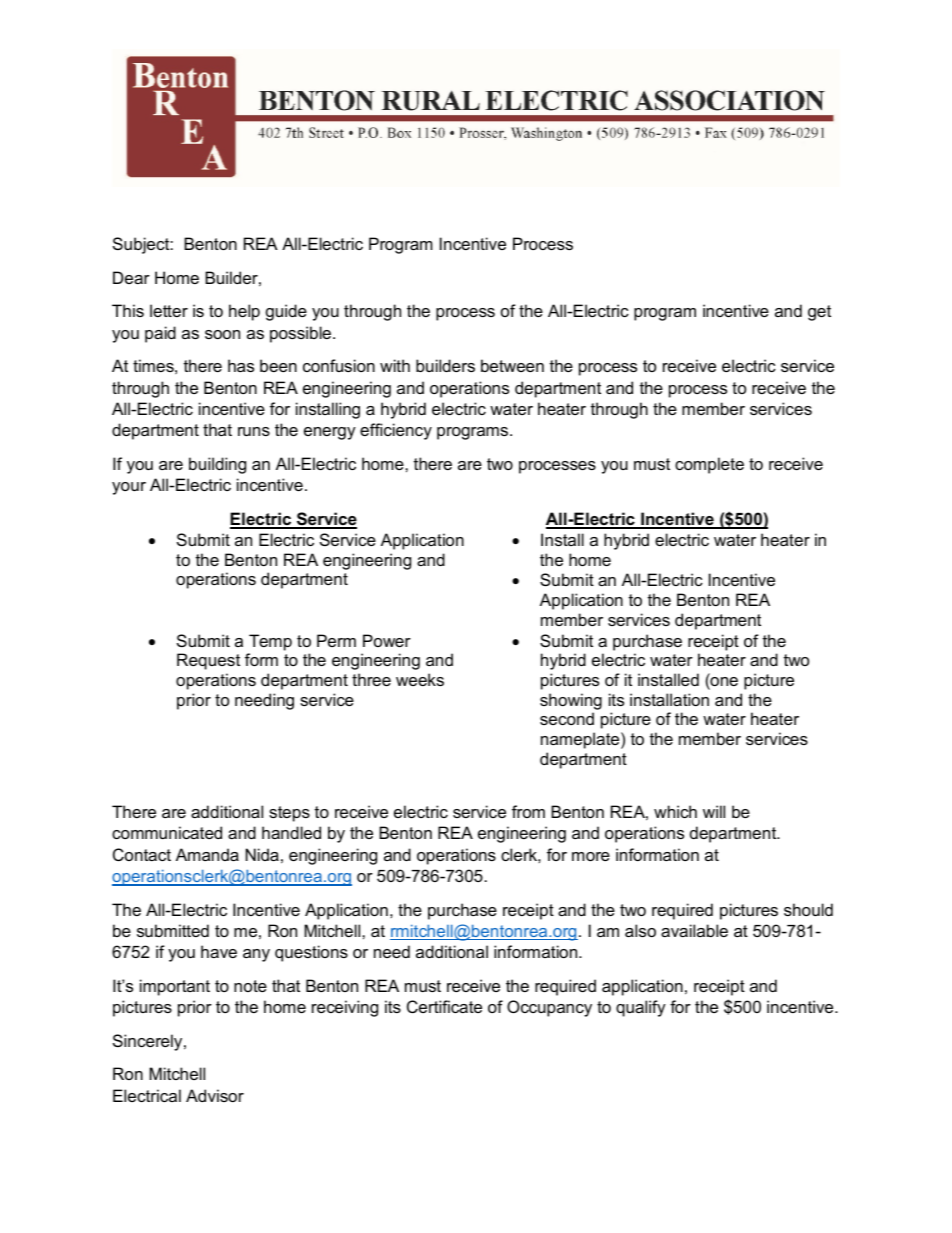 The width and height of the screenshot is (952, 1233). What do you see at coordinates (512, 365) in the screenshot?
I see `between` at bounding box center [512, 365].
